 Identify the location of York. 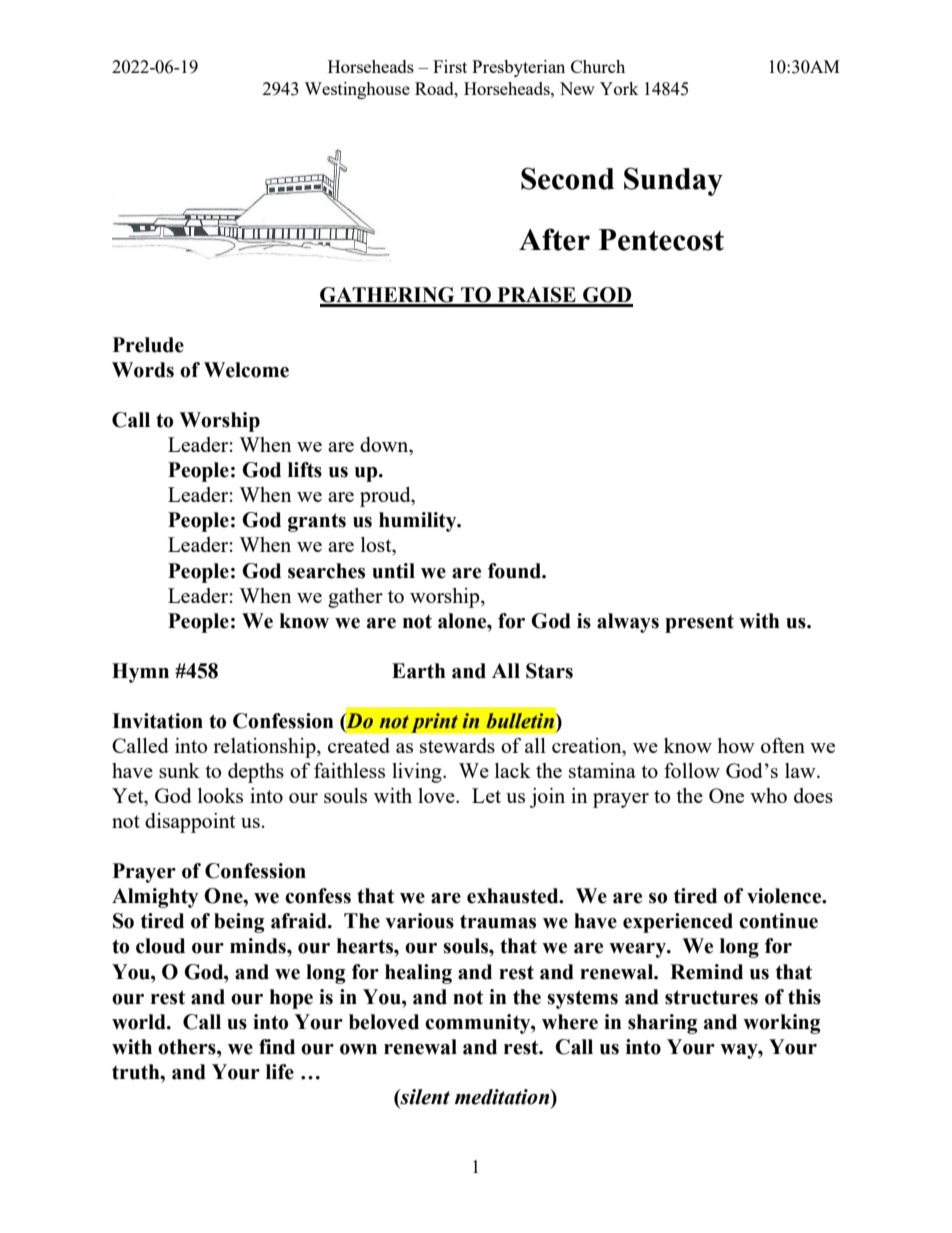
(619, 88).
